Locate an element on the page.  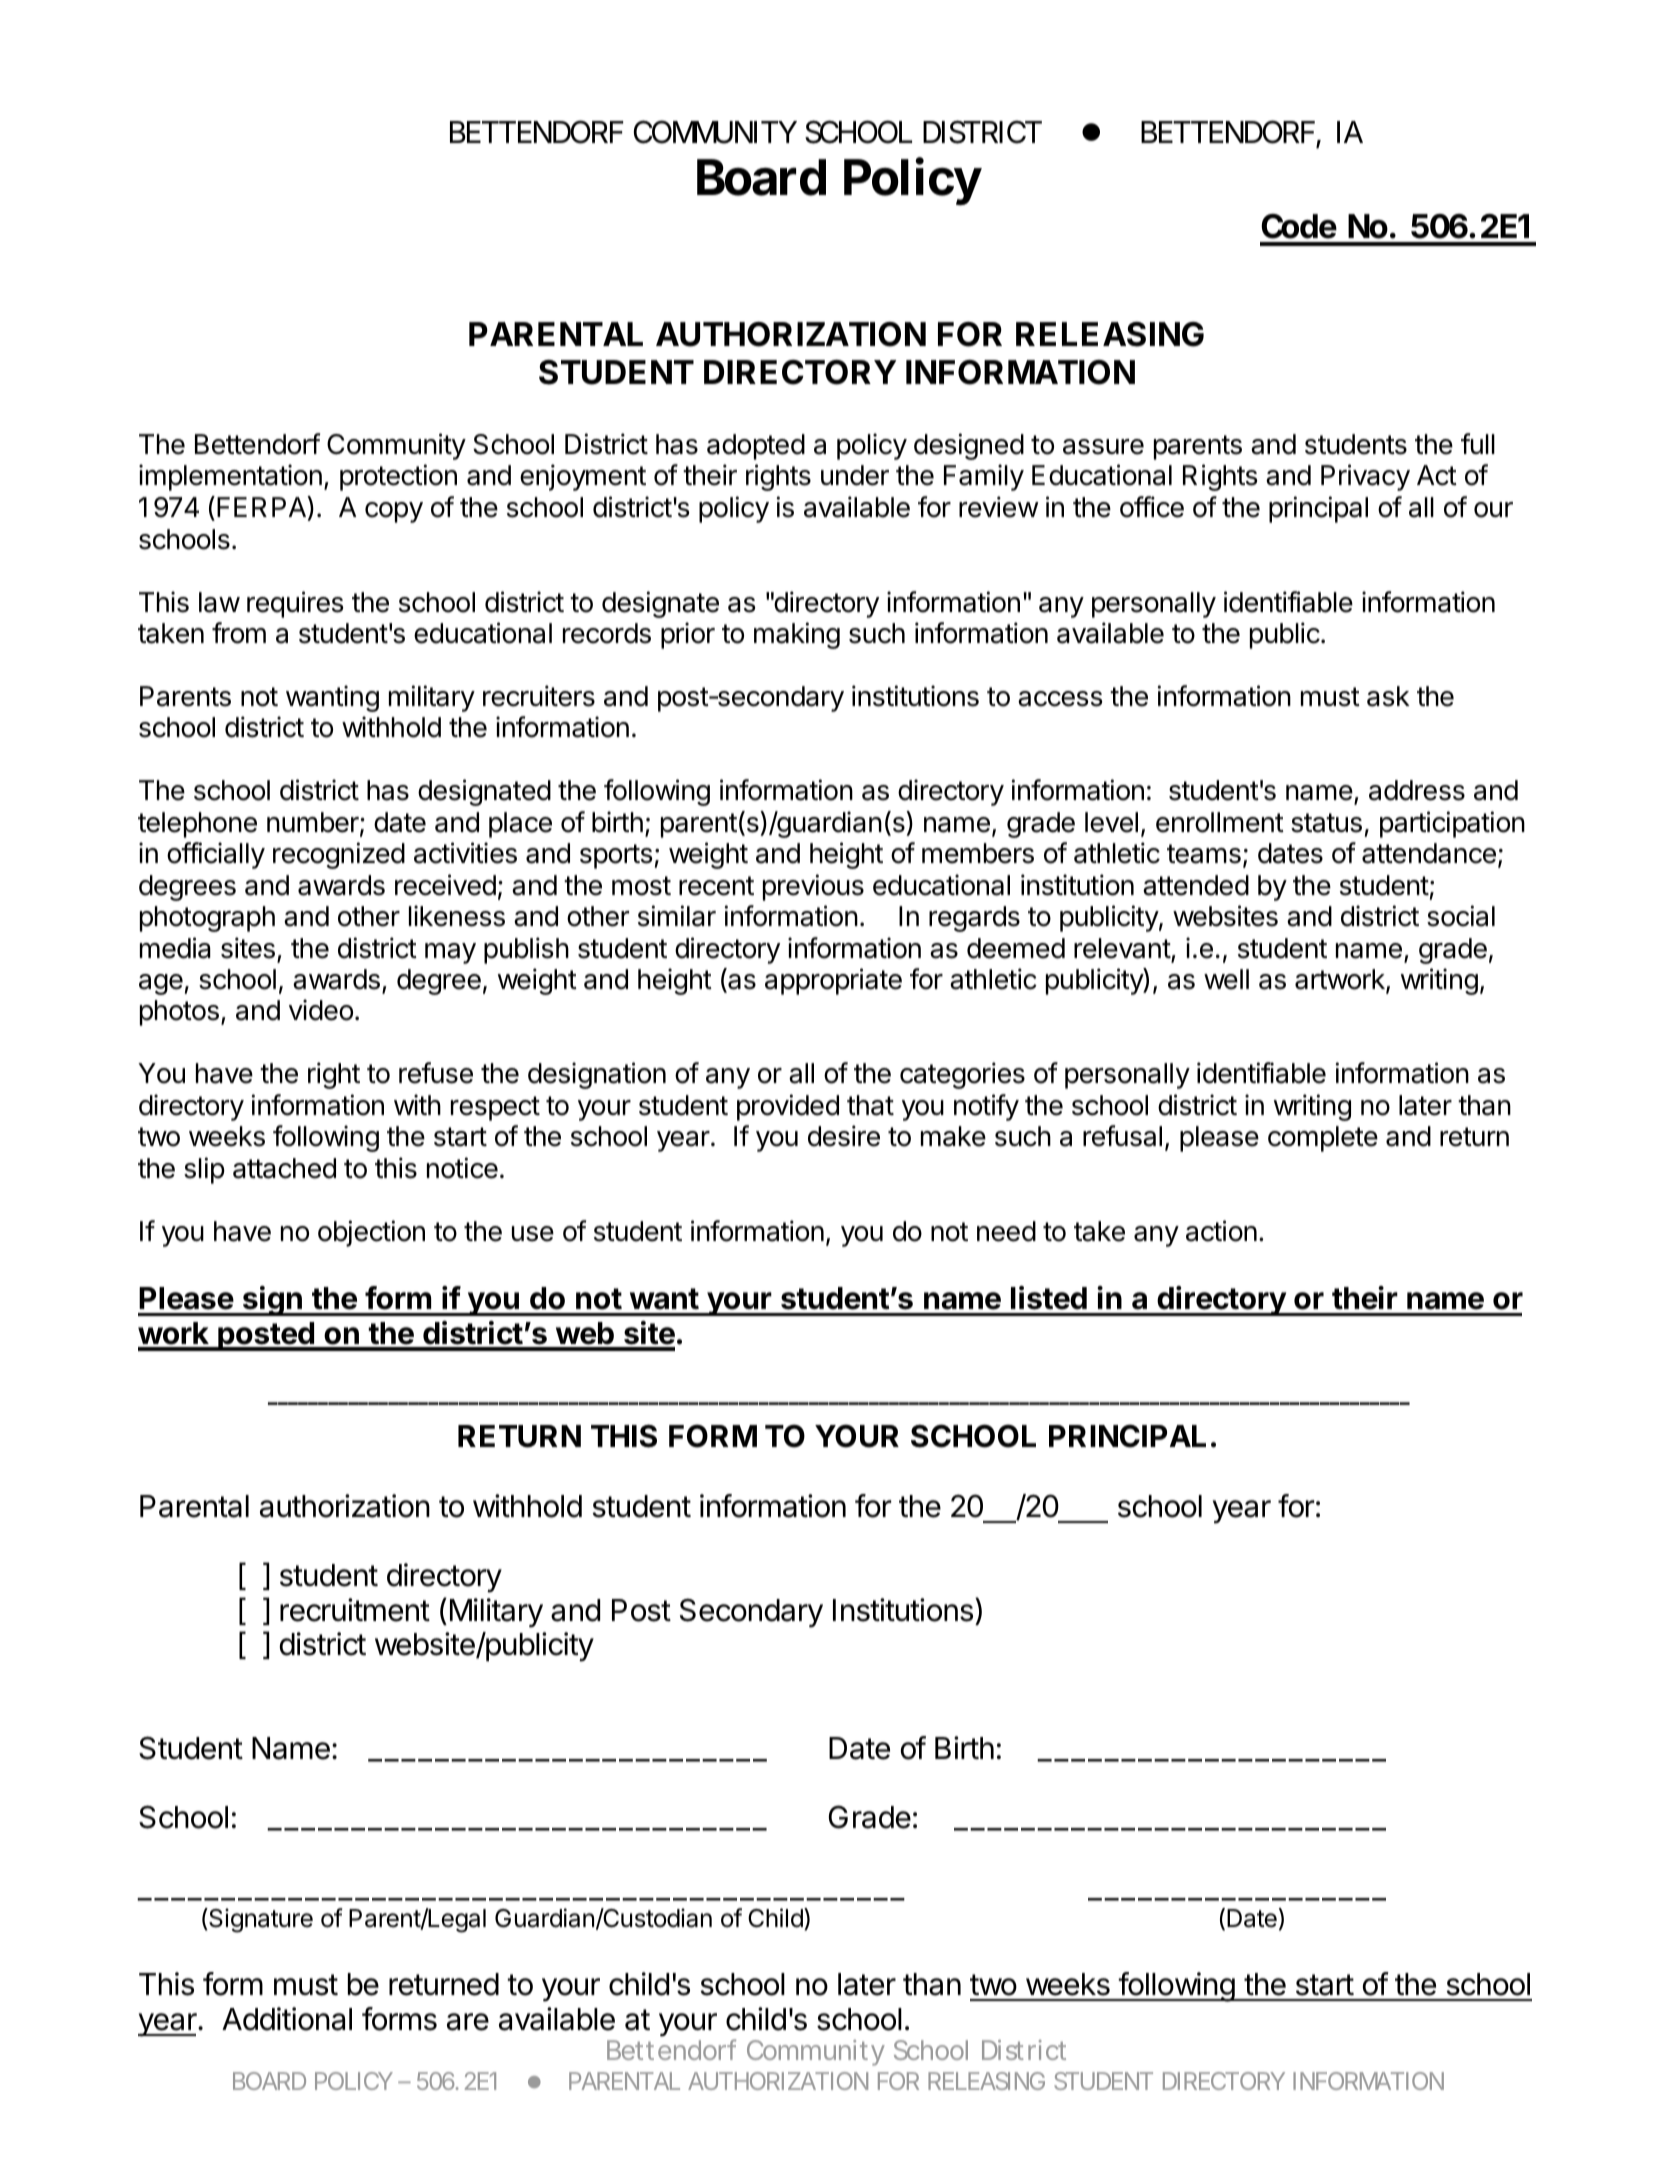
recognized is located at coordinates (339, 855).
